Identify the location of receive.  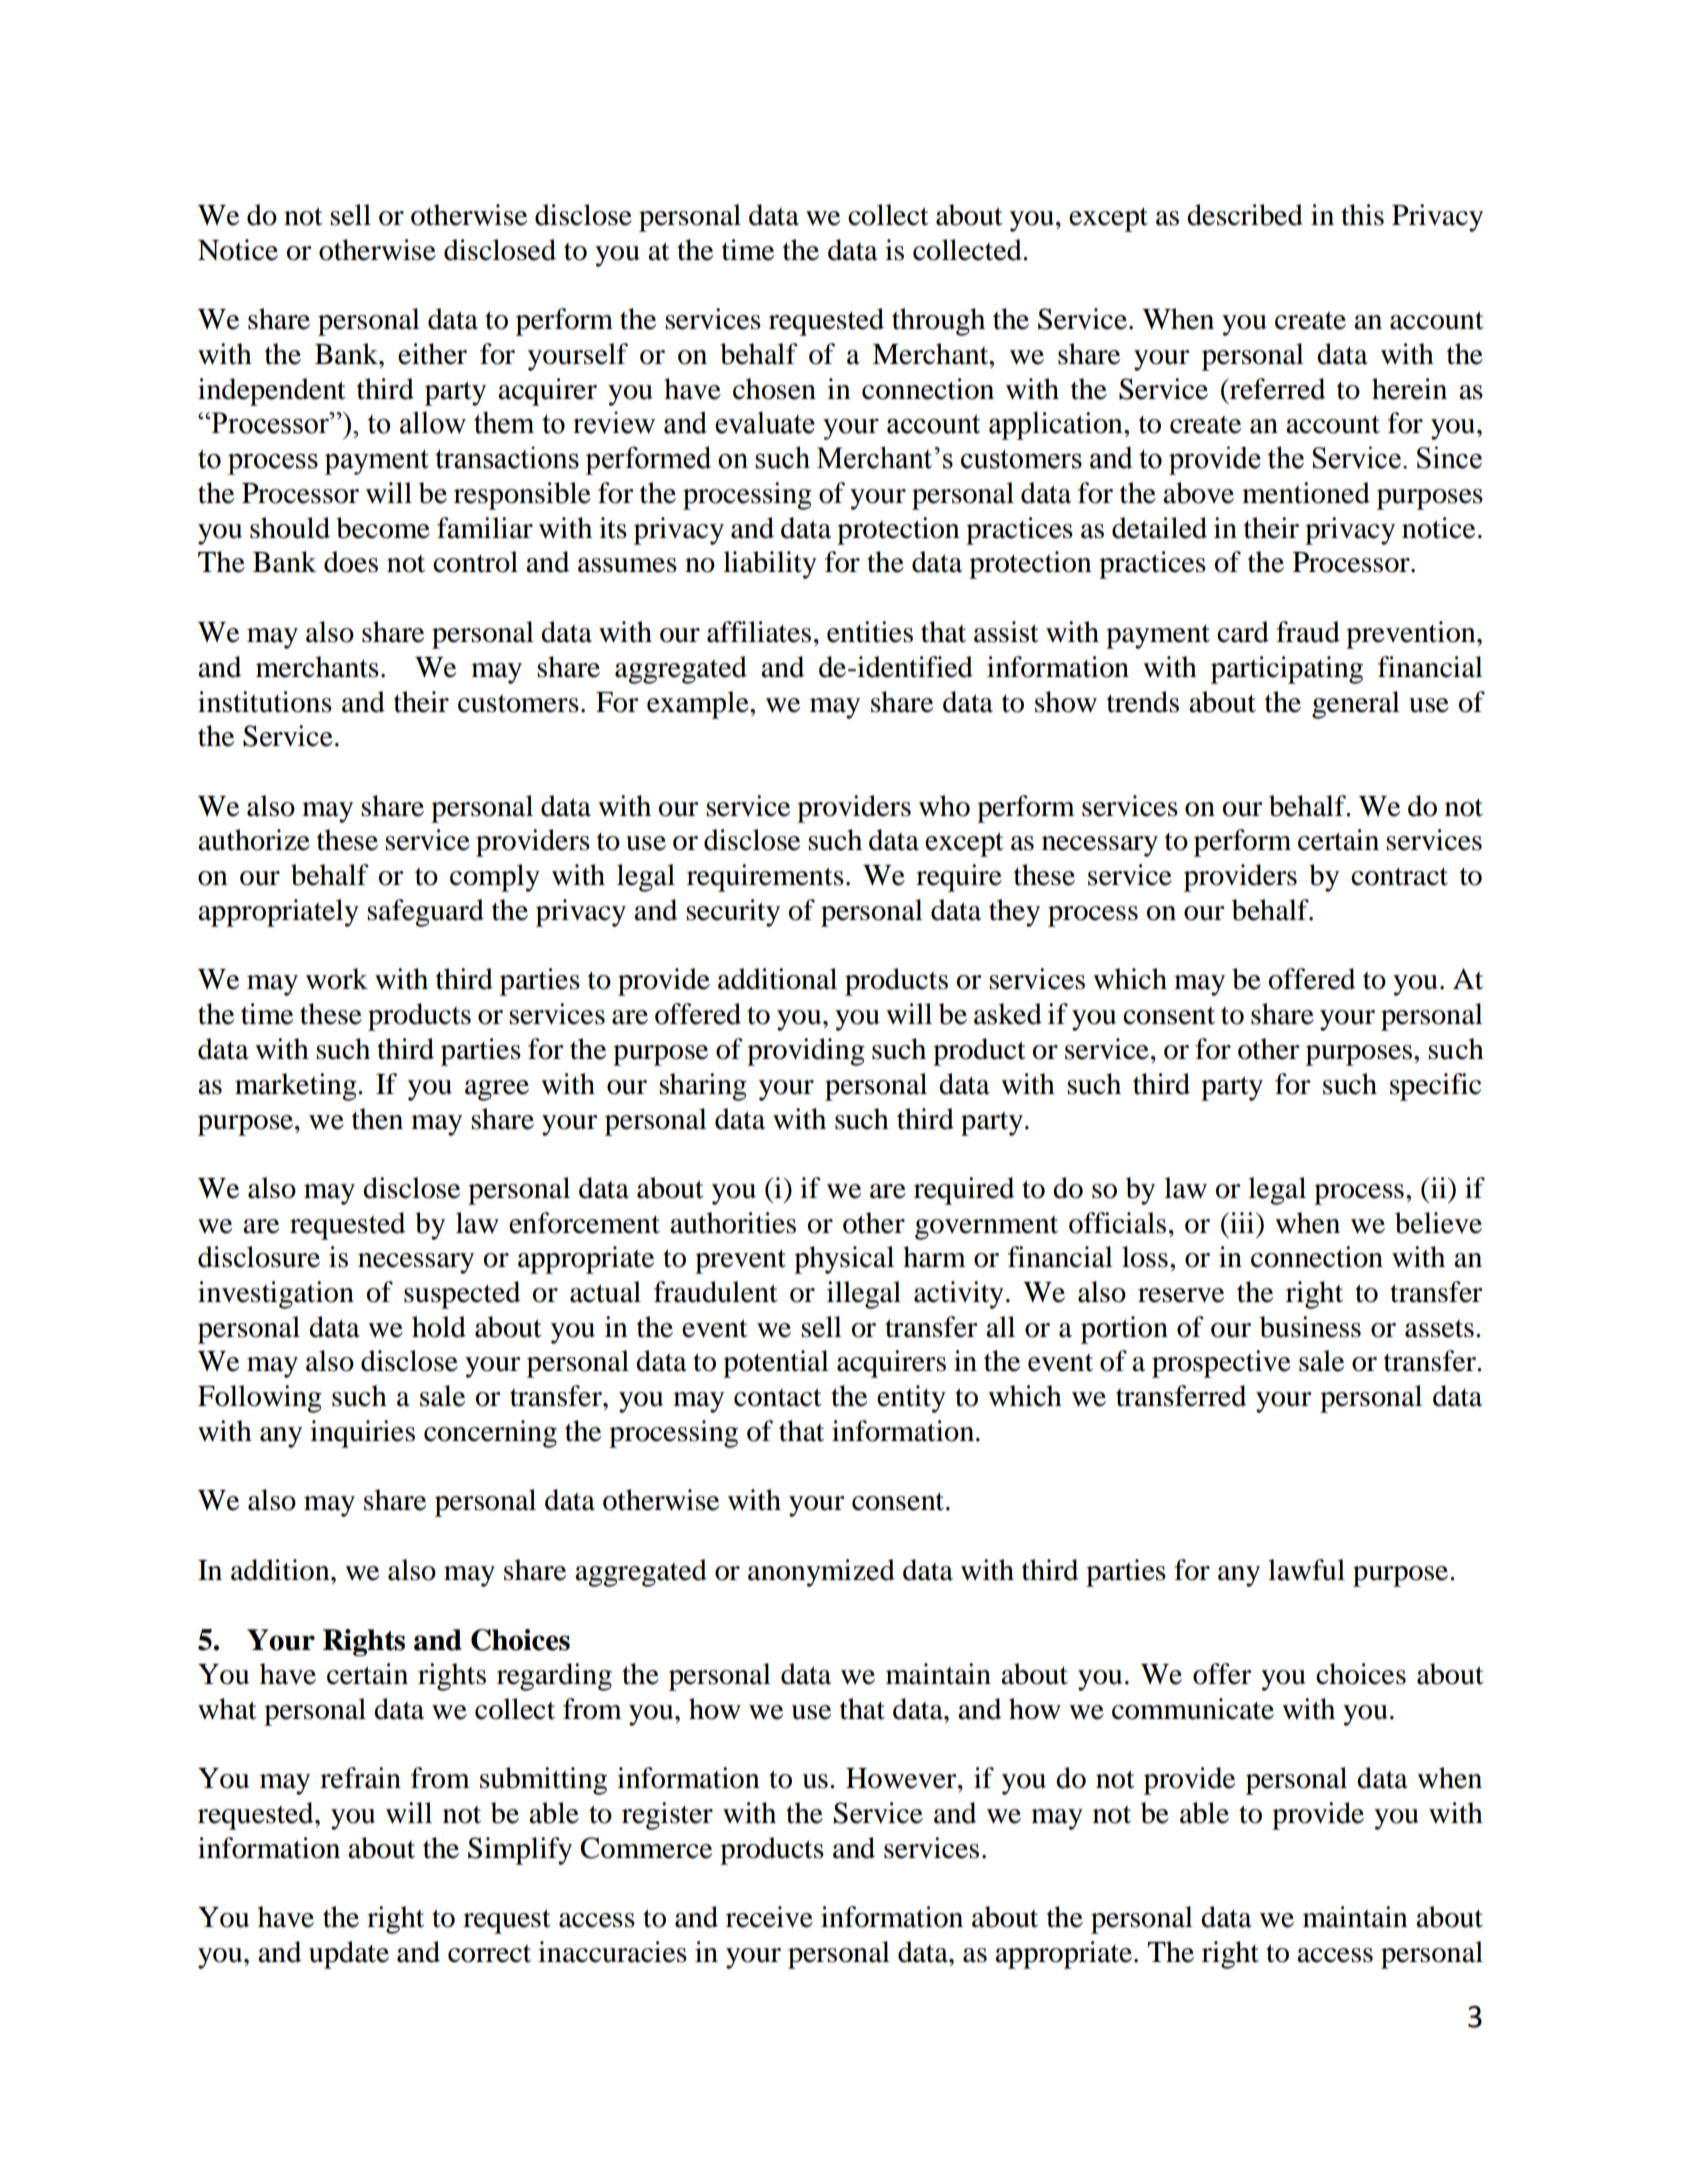
(769, 1917).
